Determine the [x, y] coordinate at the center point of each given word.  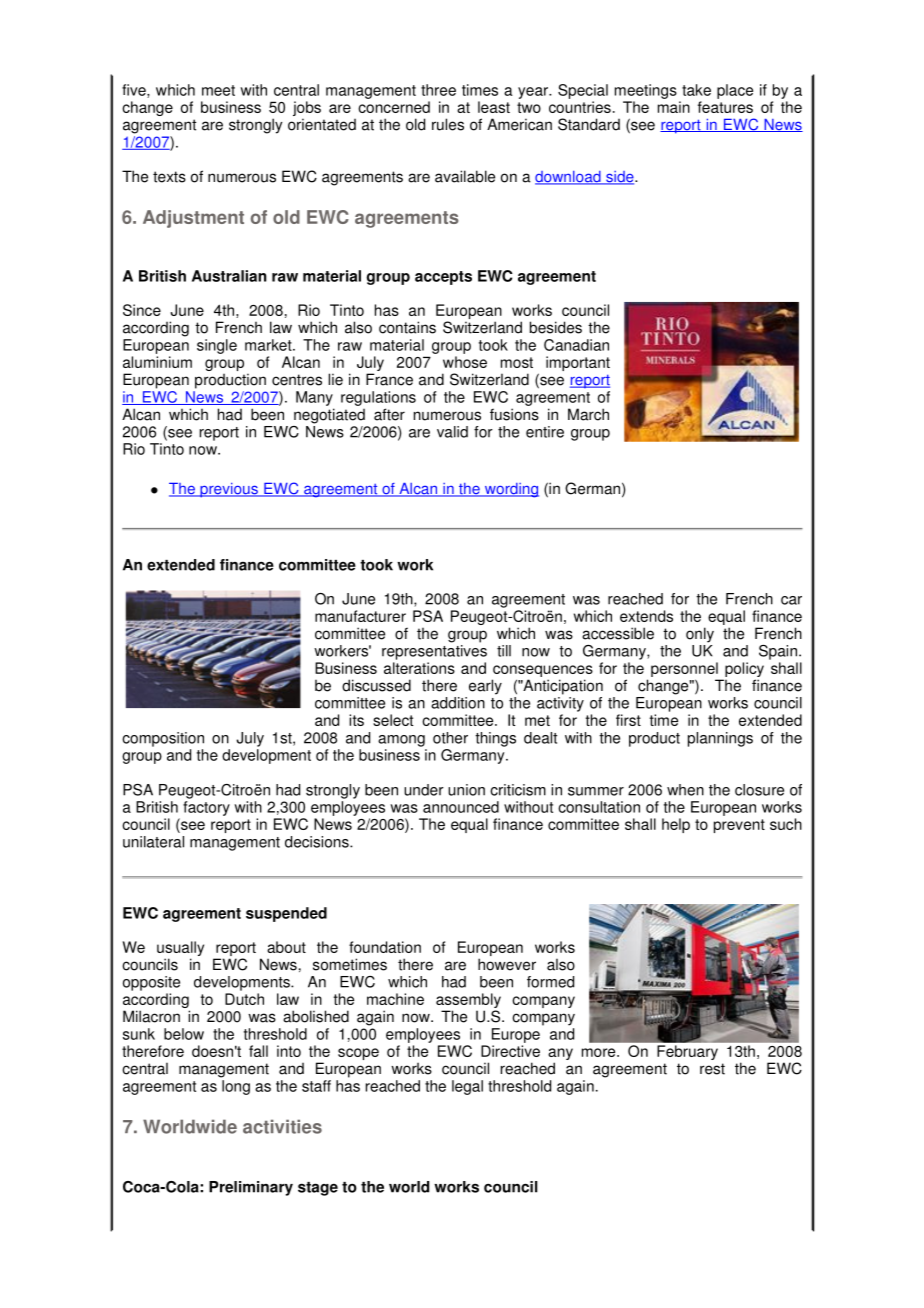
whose [465, 362]
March [588, 414]
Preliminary [251, 1188]
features [725, 107]
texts [169, 177]
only [700, 635]
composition [163, 739]
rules [448, 124]
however [507, 964]
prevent [739, 826]
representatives [434, 652]
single [217, 346]
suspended [286, 914]
